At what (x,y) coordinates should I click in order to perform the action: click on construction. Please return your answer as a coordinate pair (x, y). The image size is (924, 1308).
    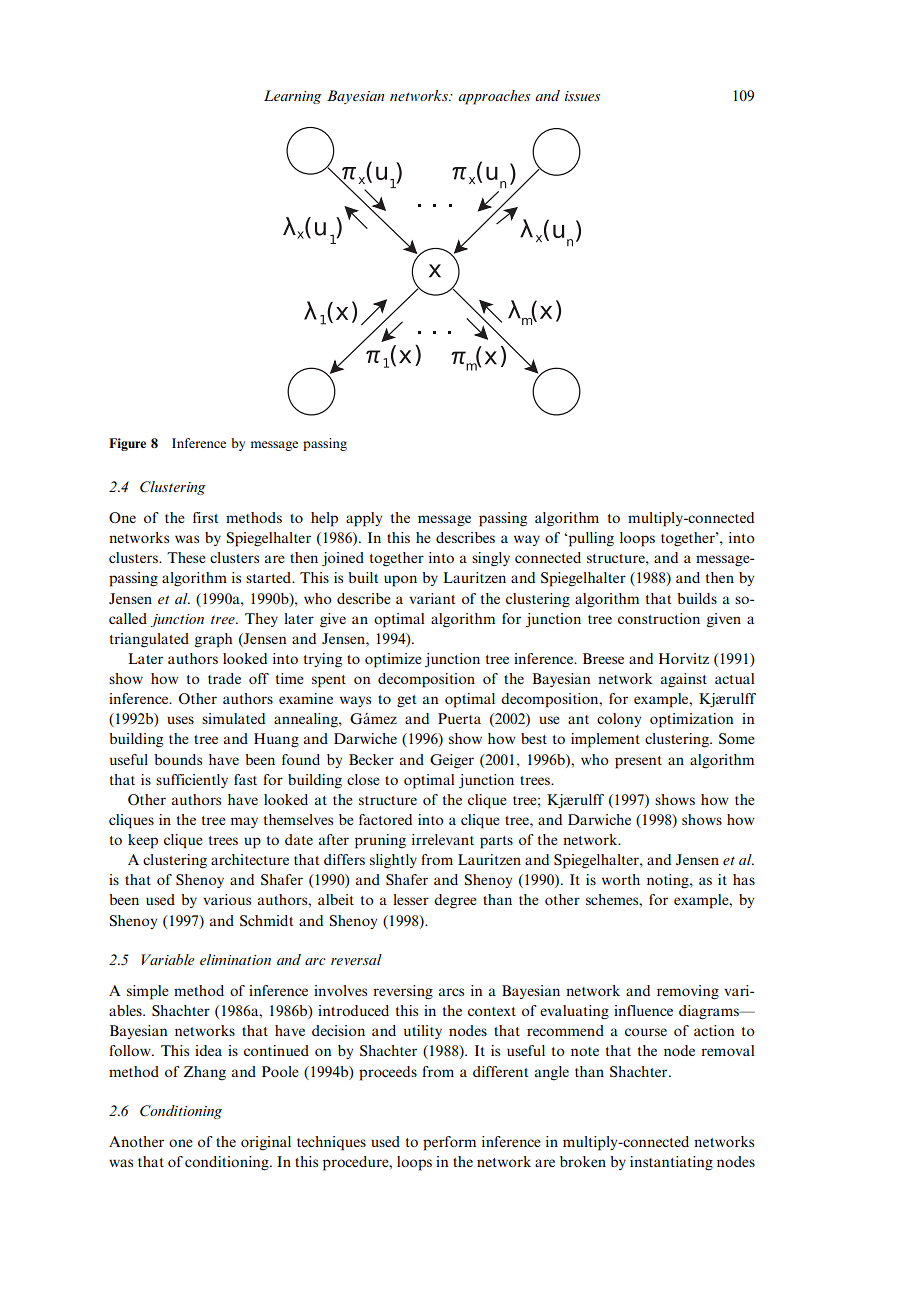
    Looking at the image, I should click on (659, 618).
